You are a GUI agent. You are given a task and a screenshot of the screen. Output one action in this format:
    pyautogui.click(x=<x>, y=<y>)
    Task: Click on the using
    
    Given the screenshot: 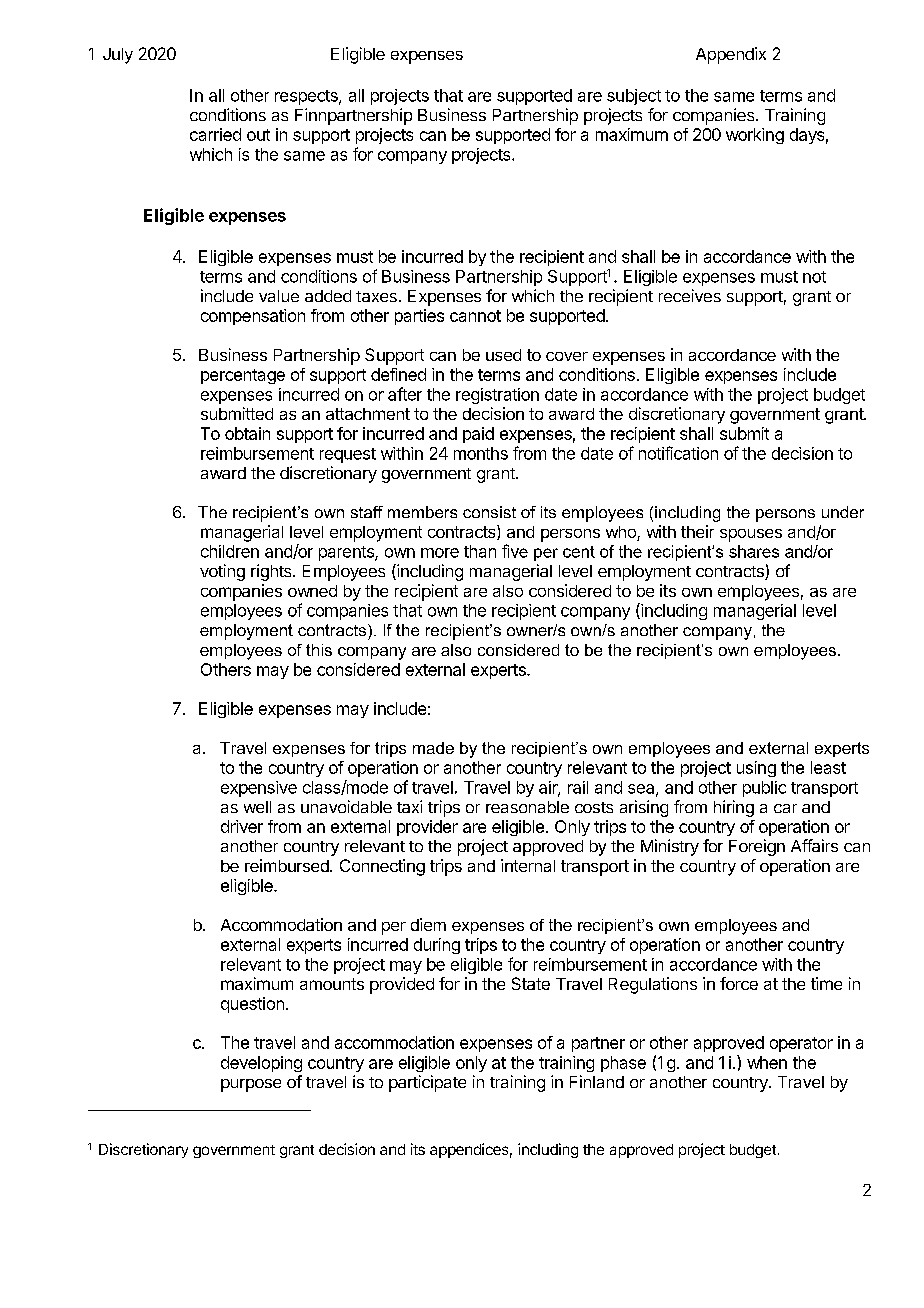 What is the action you would take?
    pyautogui.click(x=756, y=769)
